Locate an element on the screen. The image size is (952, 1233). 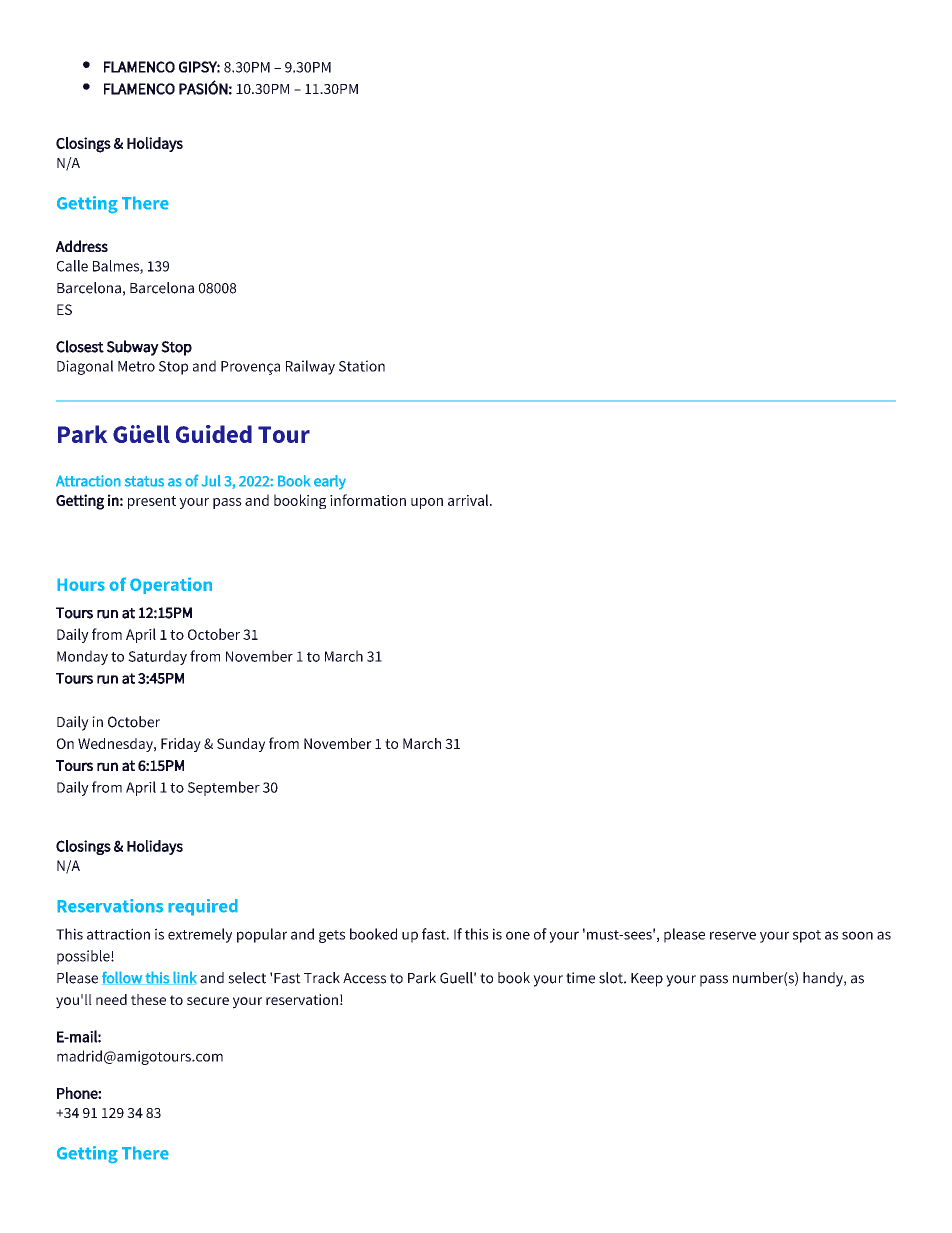
early is located at coordinates (330, 482).
